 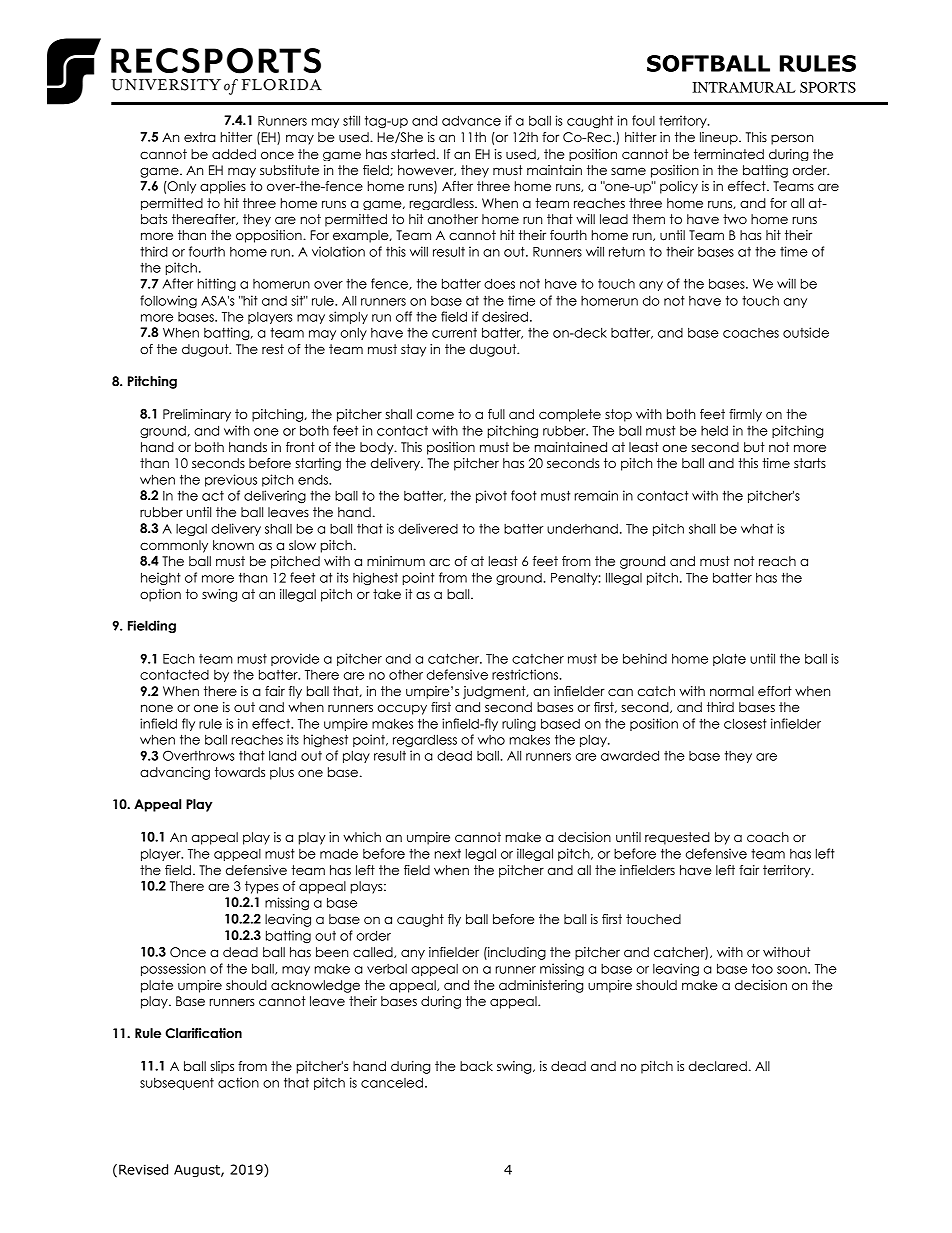 What do you see at coordinates (754, 447) in the page?
I see `but` at bounding box center [754, 447].
